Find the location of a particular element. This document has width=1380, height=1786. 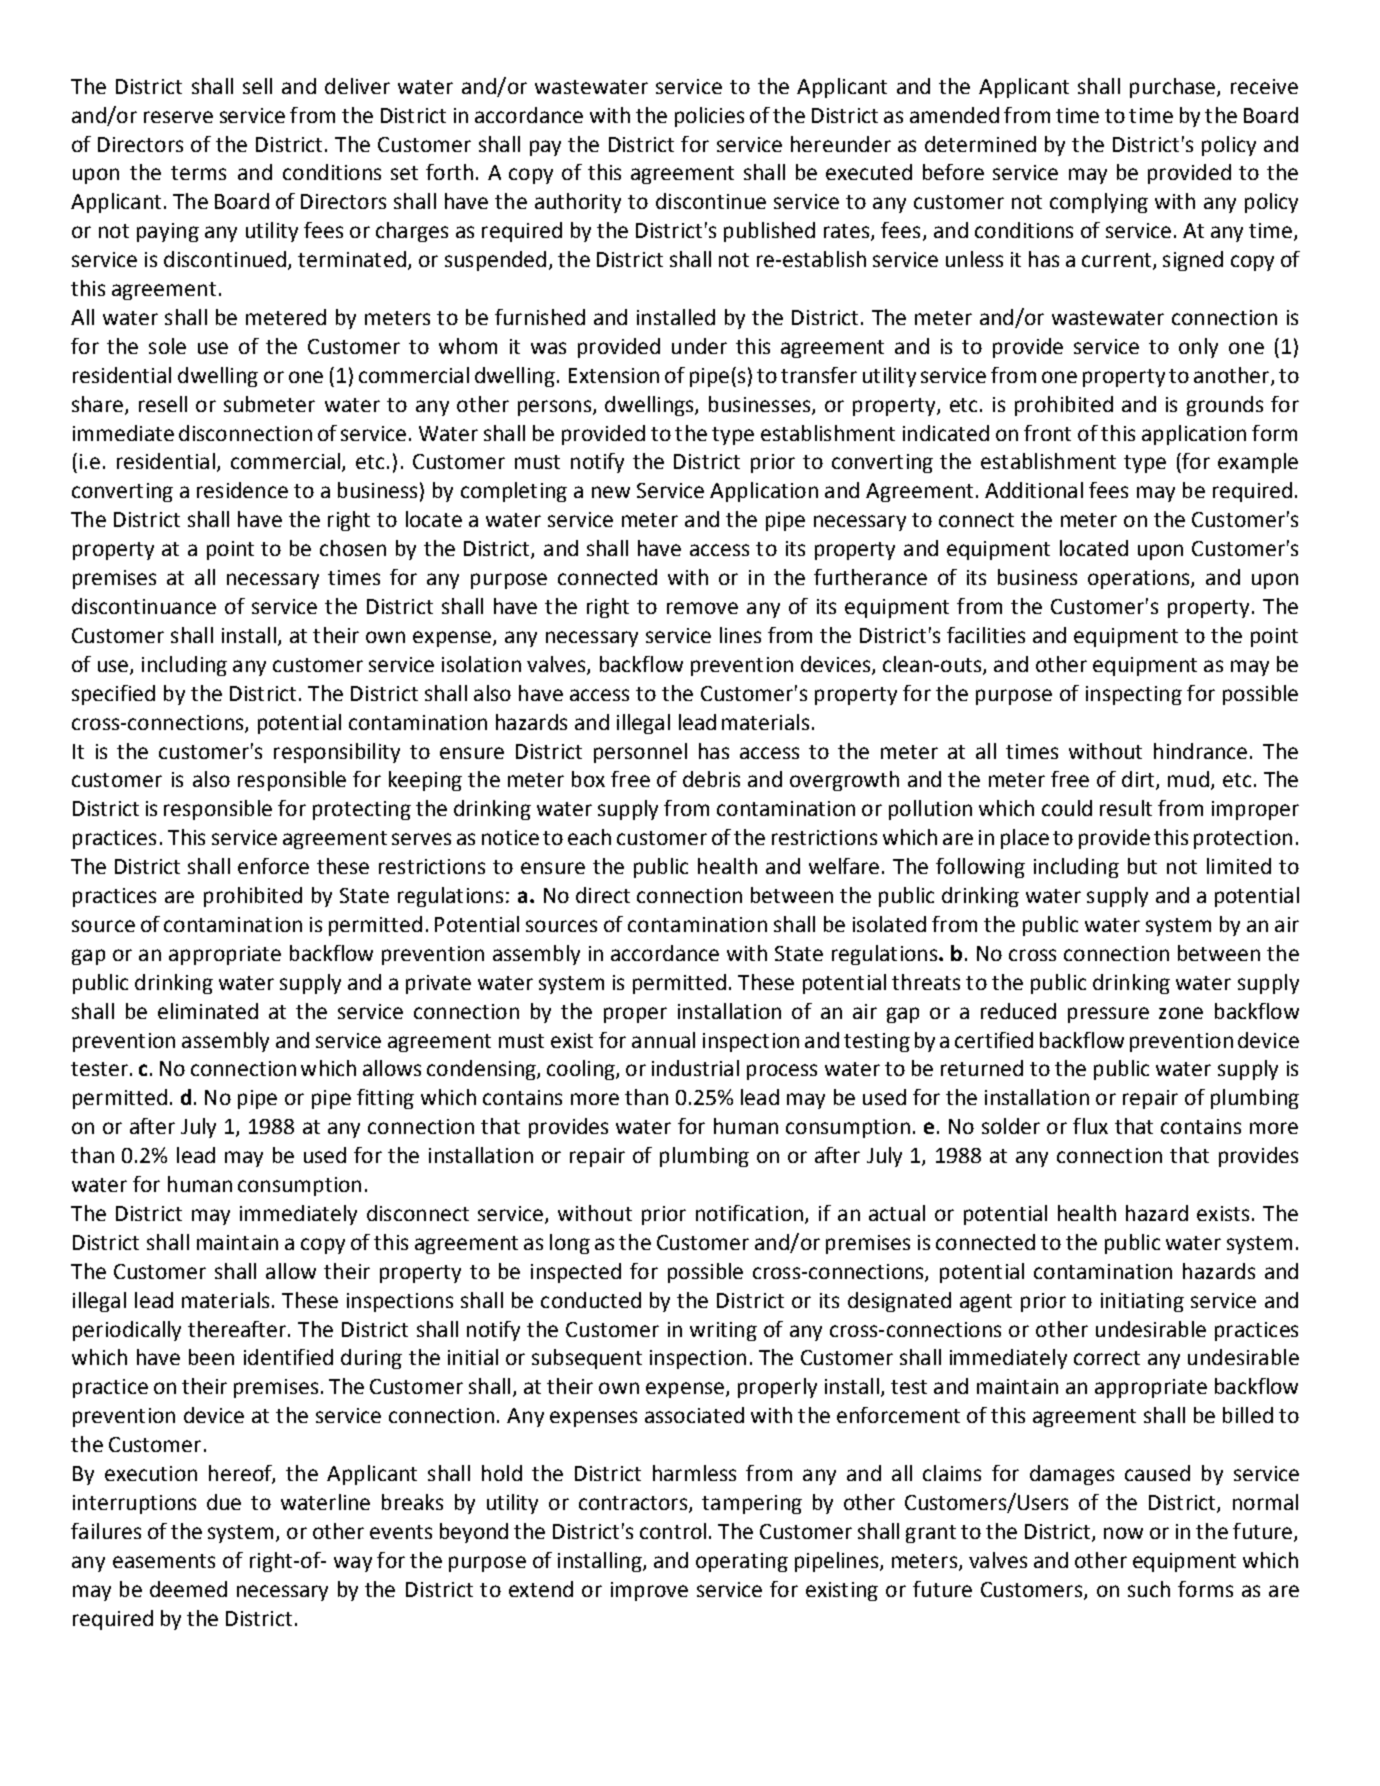

purchase is located at coordinates (1174, 88).
